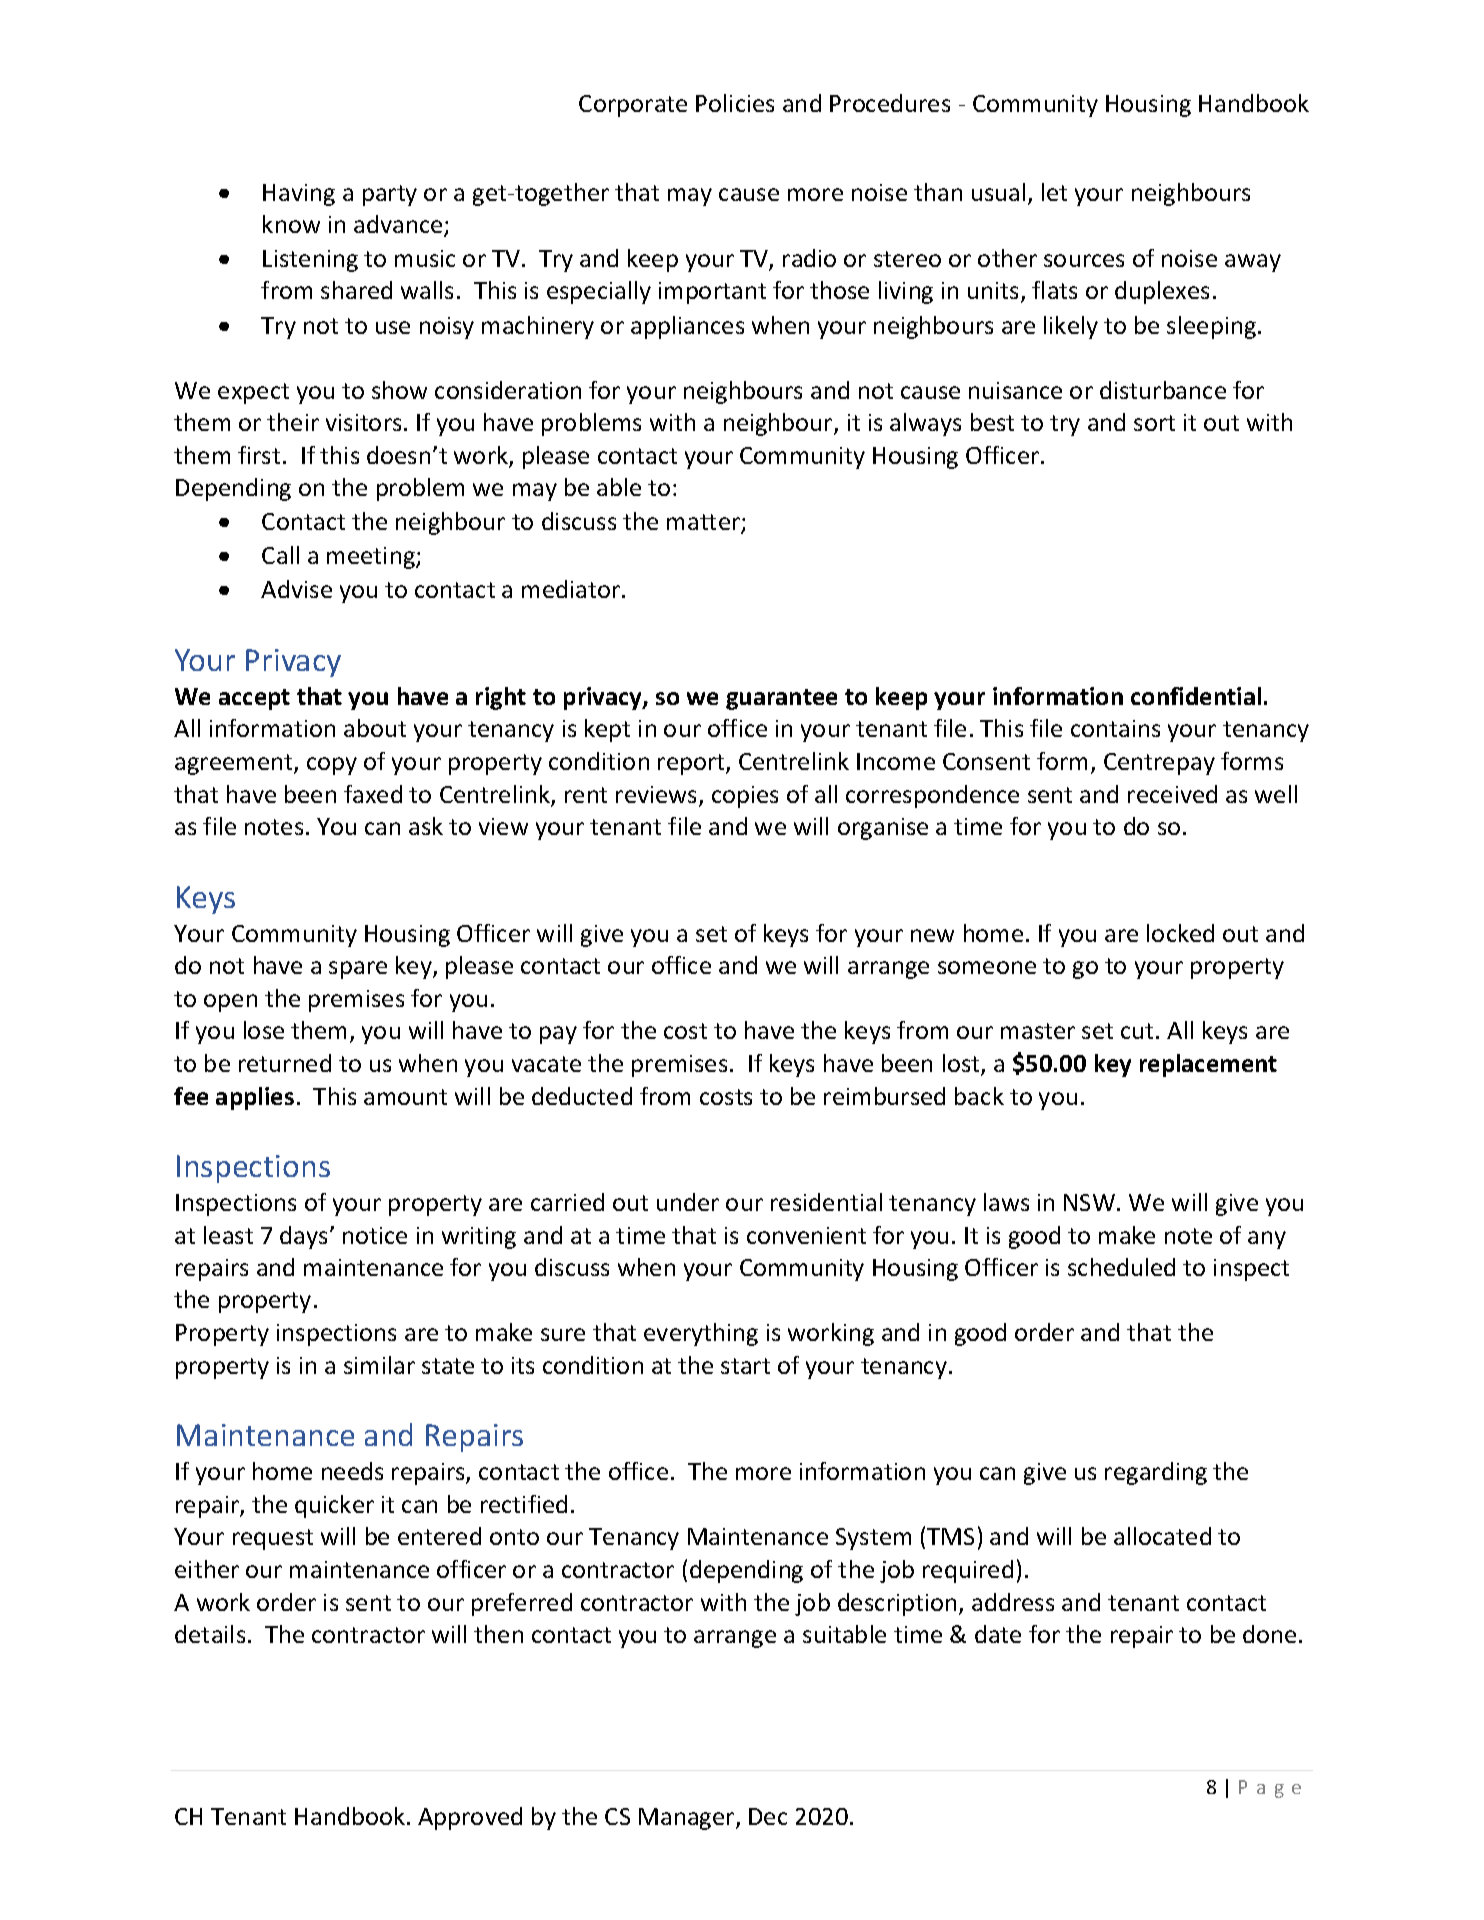 This screenshot has width=1484, height=1920. What do you see at coordinates (1196, 696) in the screenshot?
I see `confidential` at bounding box center [1196, 696].
